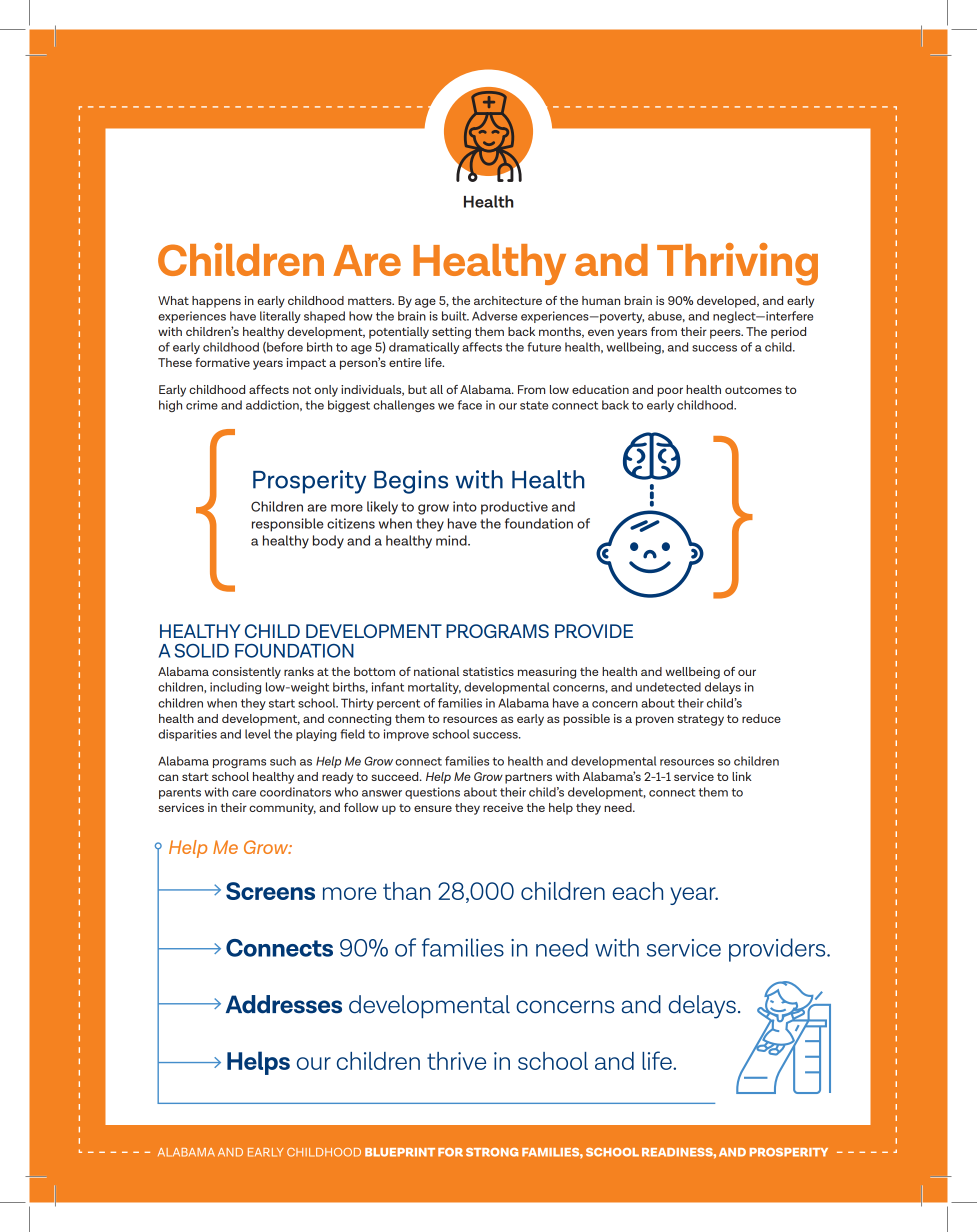 This page has height=1232, width=977. Describe the element at coordinates (670, 392) in the page. I see `poor` at that location.
